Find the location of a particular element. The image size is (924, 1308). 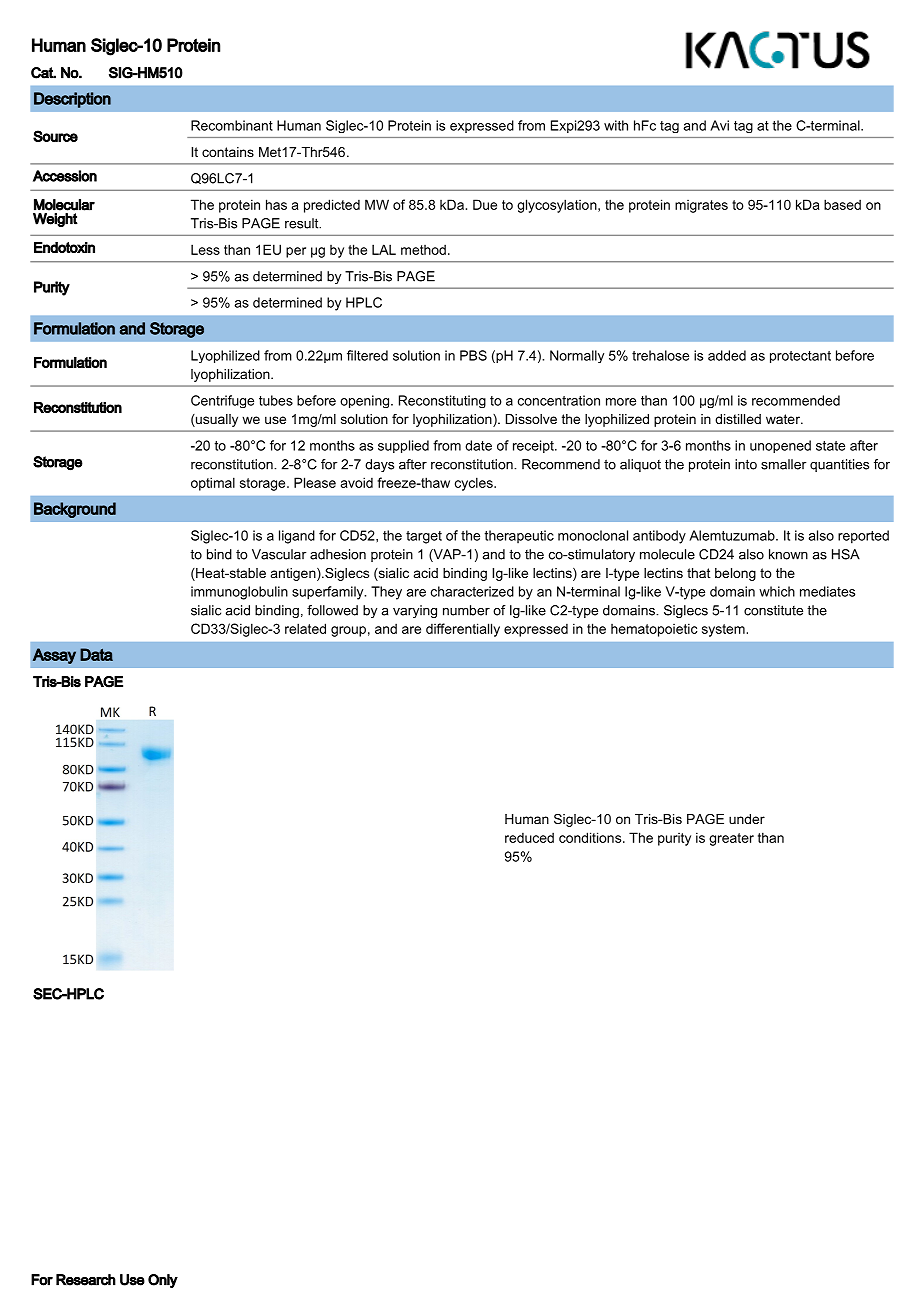

reduced is located at coordinates (529, 837).
